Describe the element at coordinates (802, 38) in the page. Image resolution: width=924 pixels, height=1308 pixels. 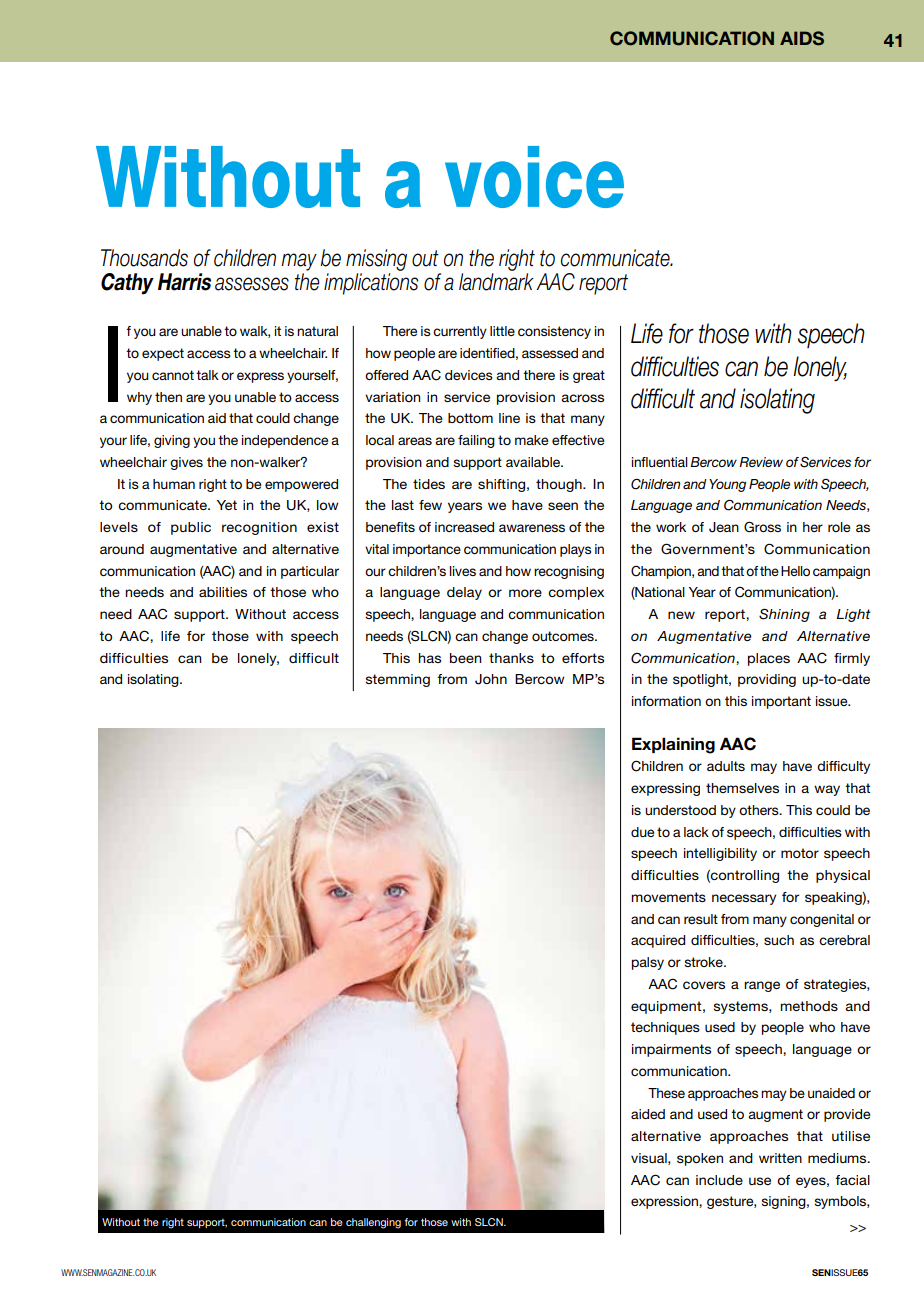
I see `aids` at that location.
